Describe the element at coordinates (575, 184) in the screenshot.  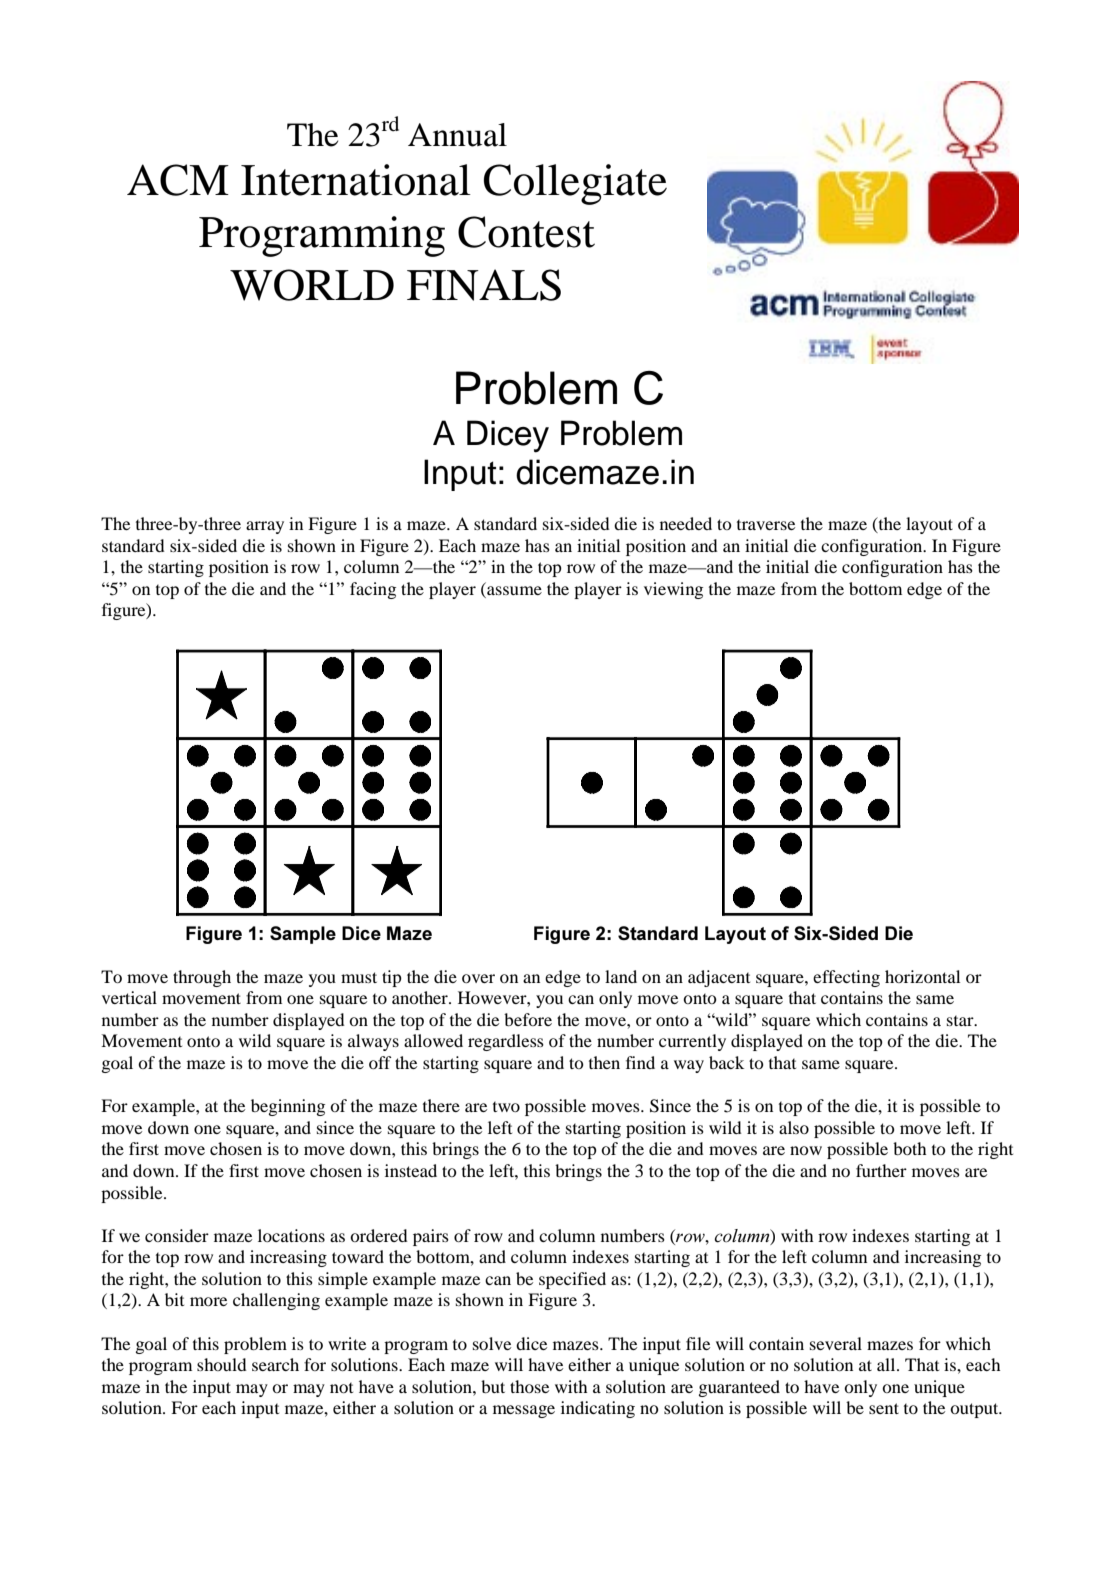
I see `Collegiate` at that location.
